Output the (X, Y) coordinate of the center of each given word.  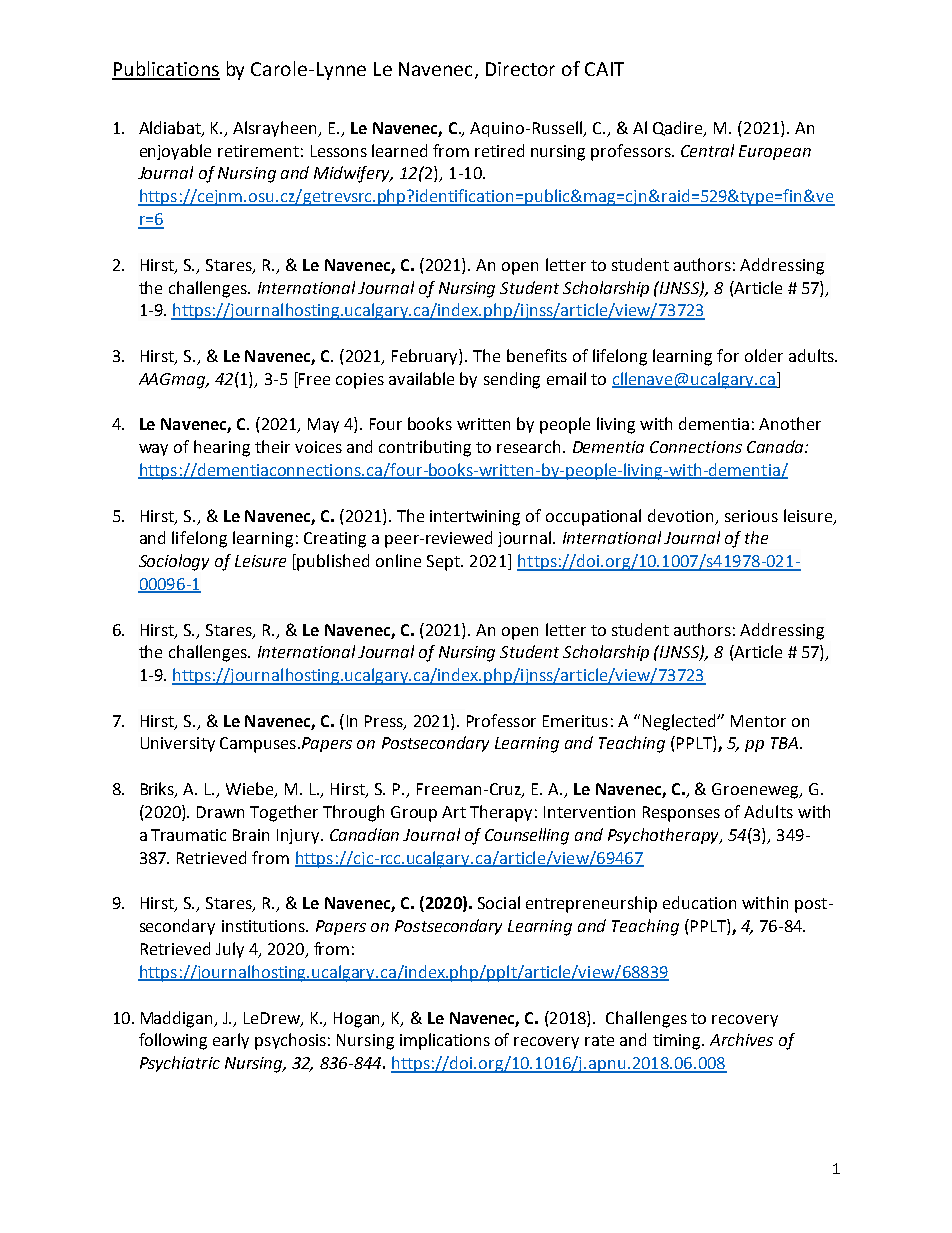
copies (360, 381)
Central (707, 150)
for (728, 355)
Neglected (681, 722)
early (231, 1041)
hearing (222, 448)
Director (520, 69)
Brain (251, 835)
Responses (681, 814)
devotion (680, 515)
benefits (537, 355)
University (178, 744)
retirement (258, 151)
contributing (425, 448)
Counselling (527, 836)
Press (385, 722)
